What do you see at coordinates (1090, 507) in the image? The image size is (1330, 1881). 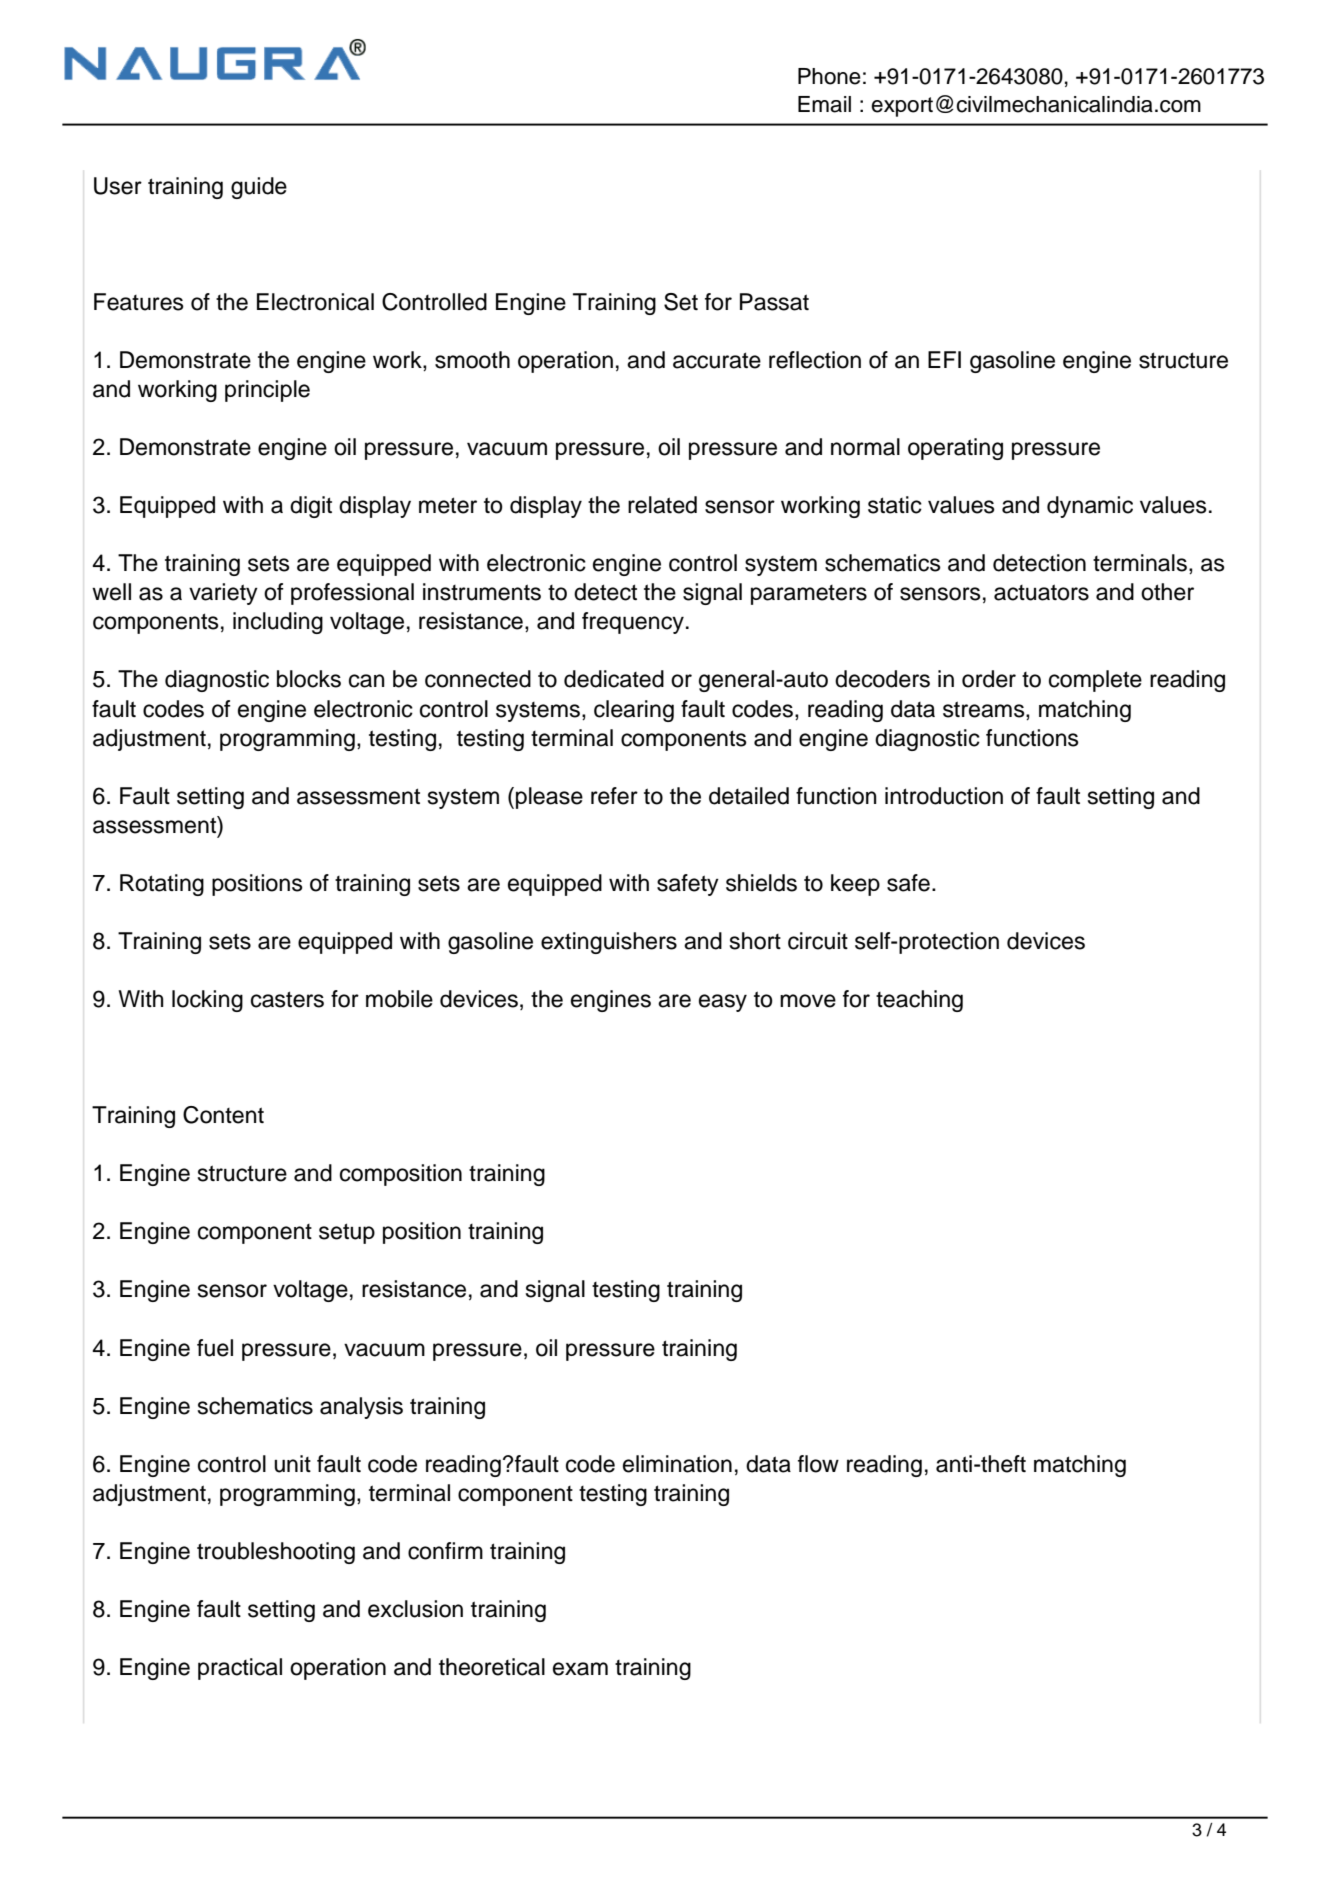 I see `dynamic` at bounding box center [1090, 507].
